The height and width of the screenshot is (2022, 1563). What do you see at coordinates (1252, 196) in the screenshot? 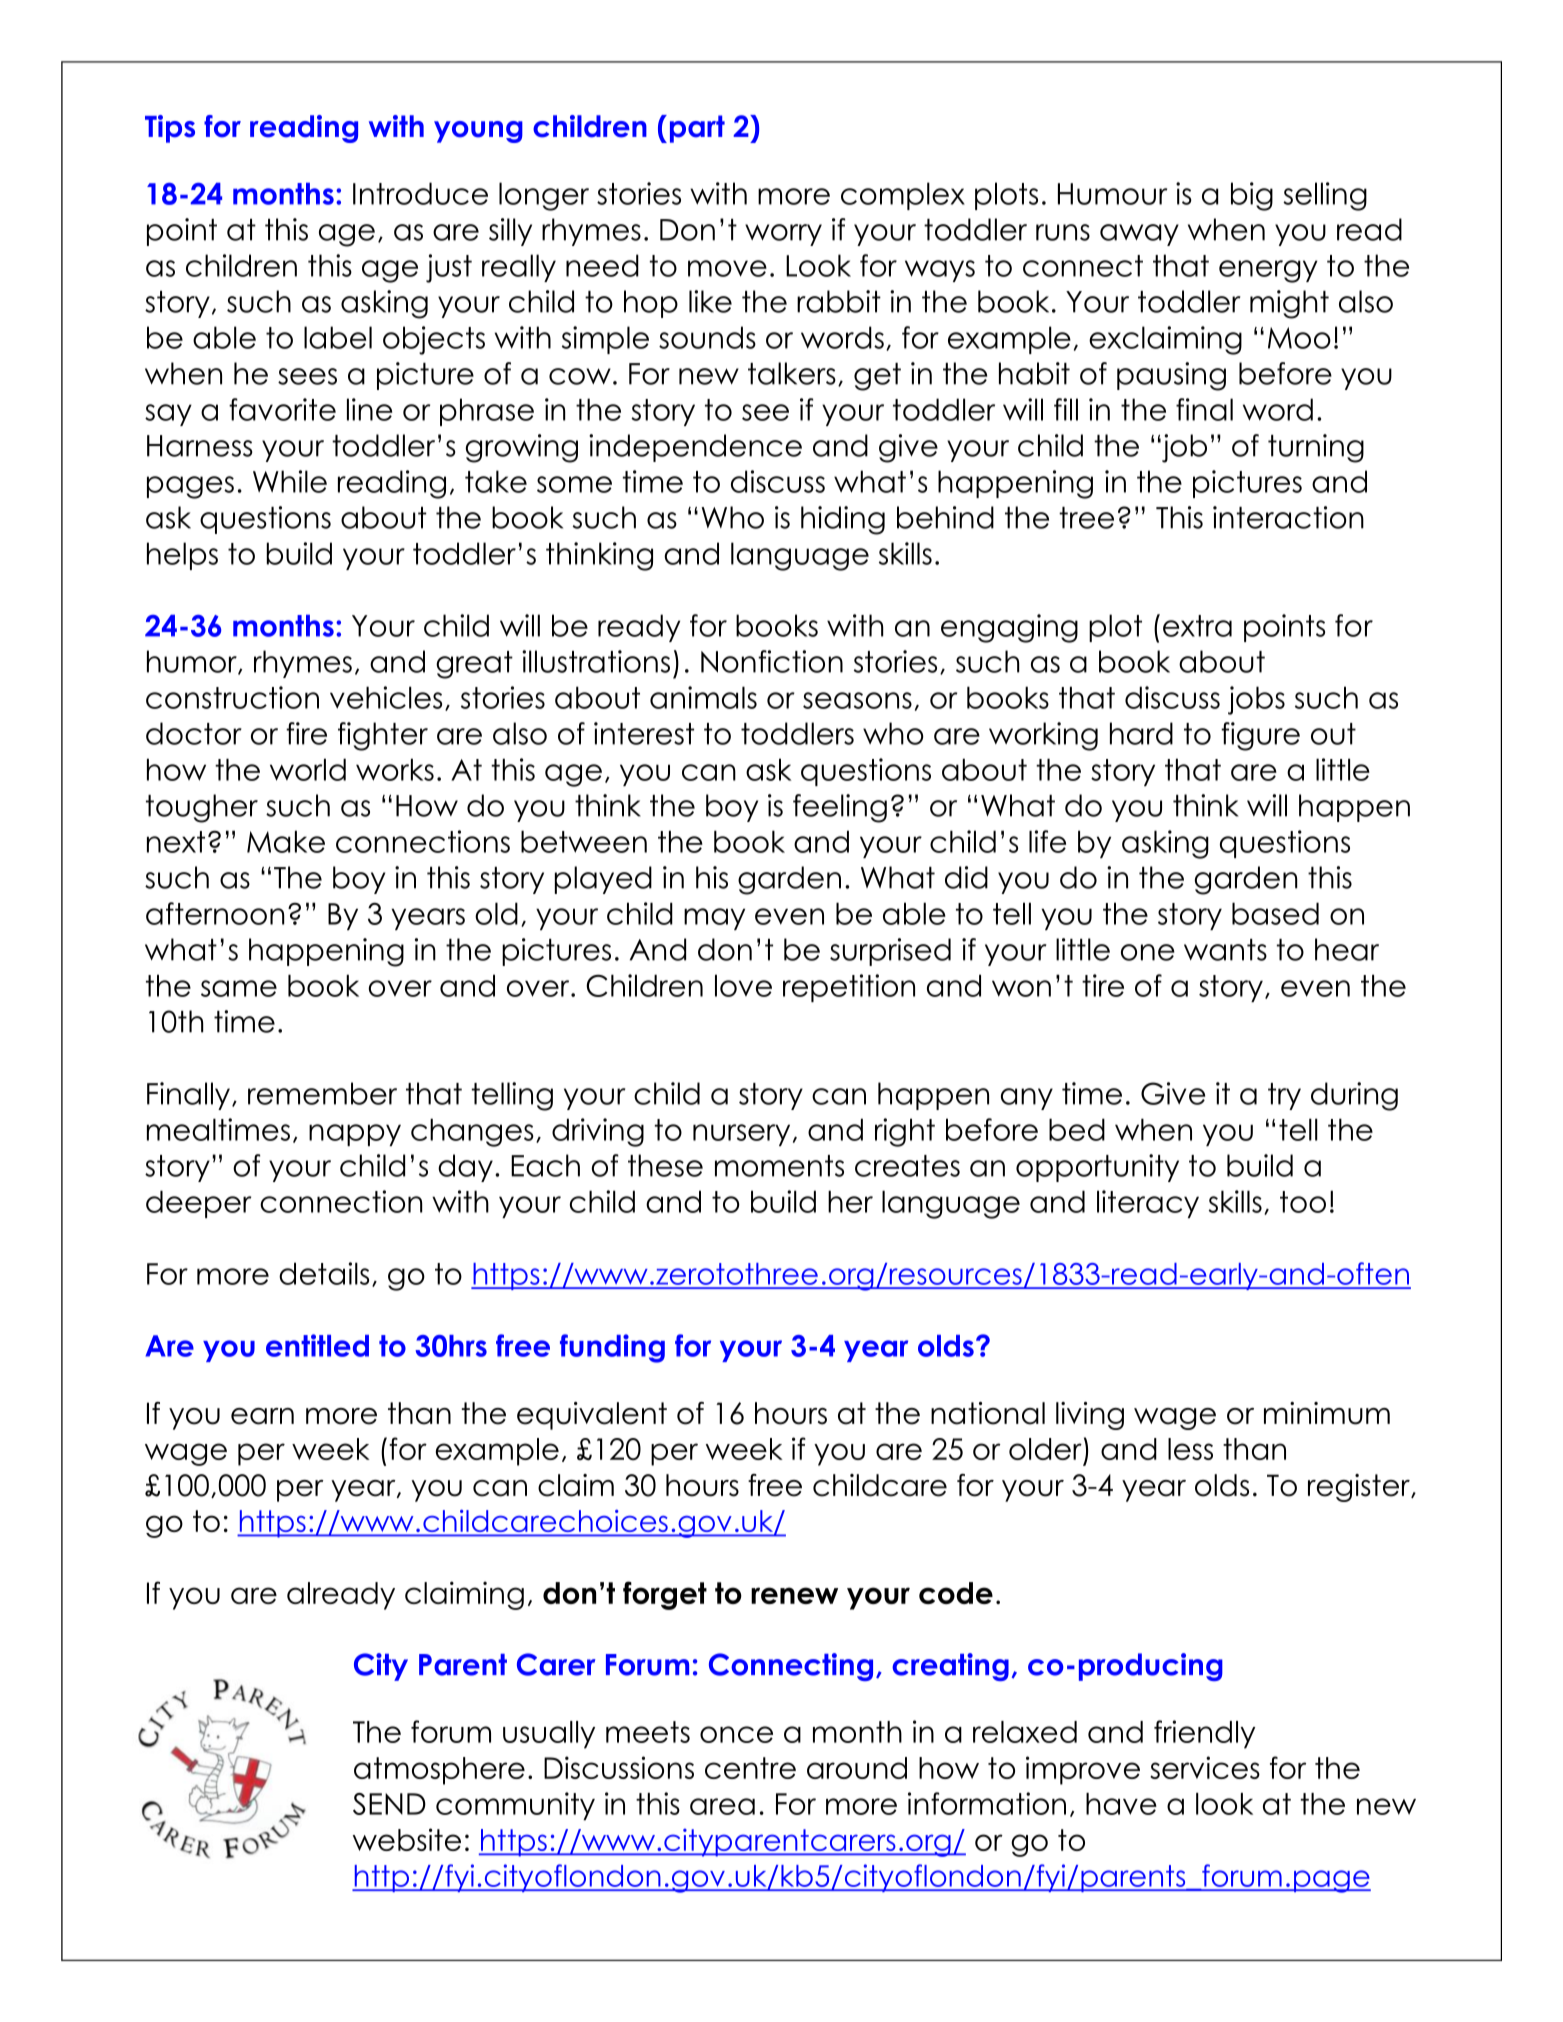
I see `big` at bounding box center [1252, 196].
